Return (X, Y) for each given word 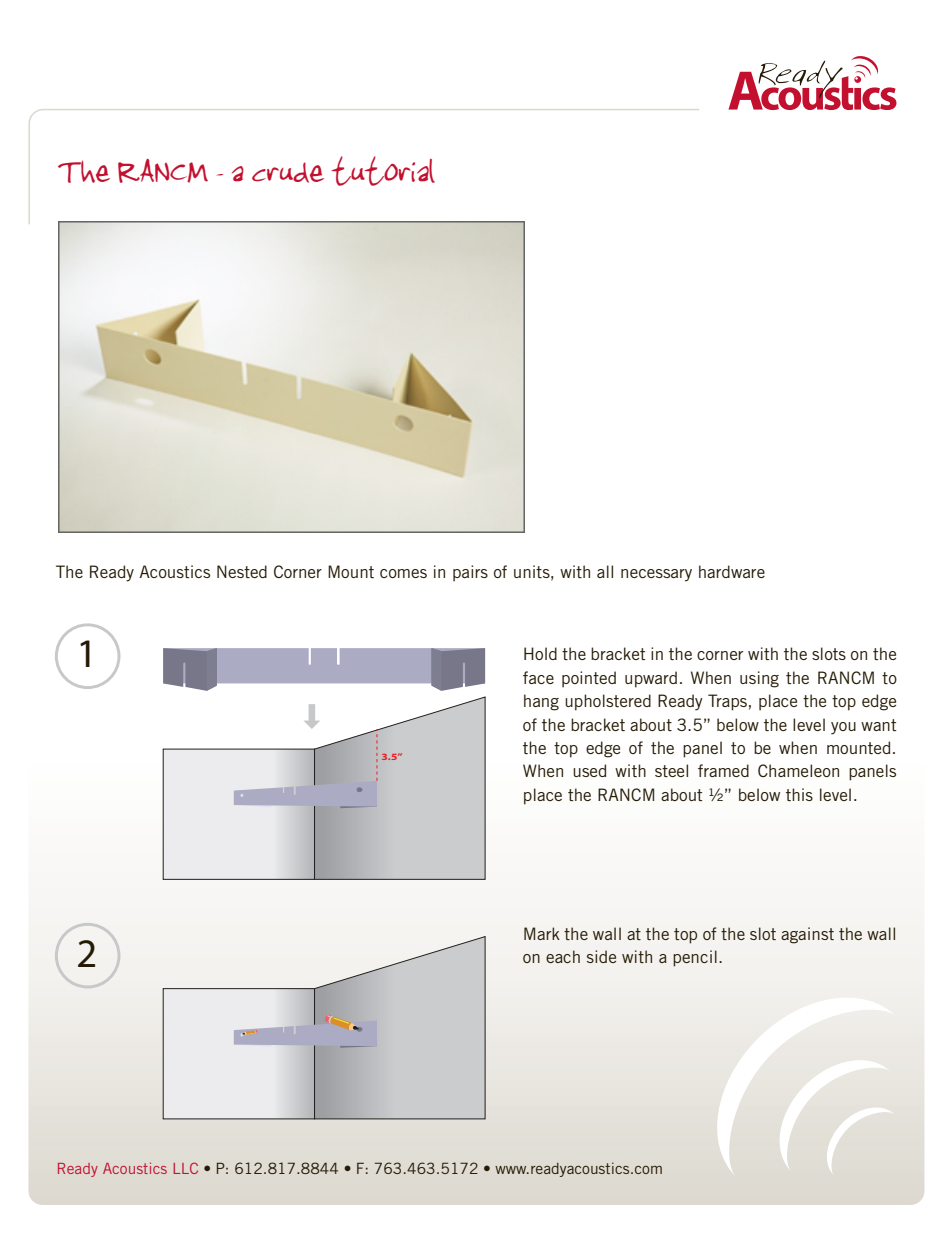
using (759, 679)
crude (288, 172)
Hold (540, 653)
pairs (470, 573)
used (589, 770)
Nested (242, 571)
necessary (656, 575)
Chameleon (798, 770)
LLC (185, 1168)
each (563, 956)
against (807, 935)
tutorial (383, 171)
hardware (732, 571)
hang (541, 702)
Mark (542, 933)
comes (403, 573)
